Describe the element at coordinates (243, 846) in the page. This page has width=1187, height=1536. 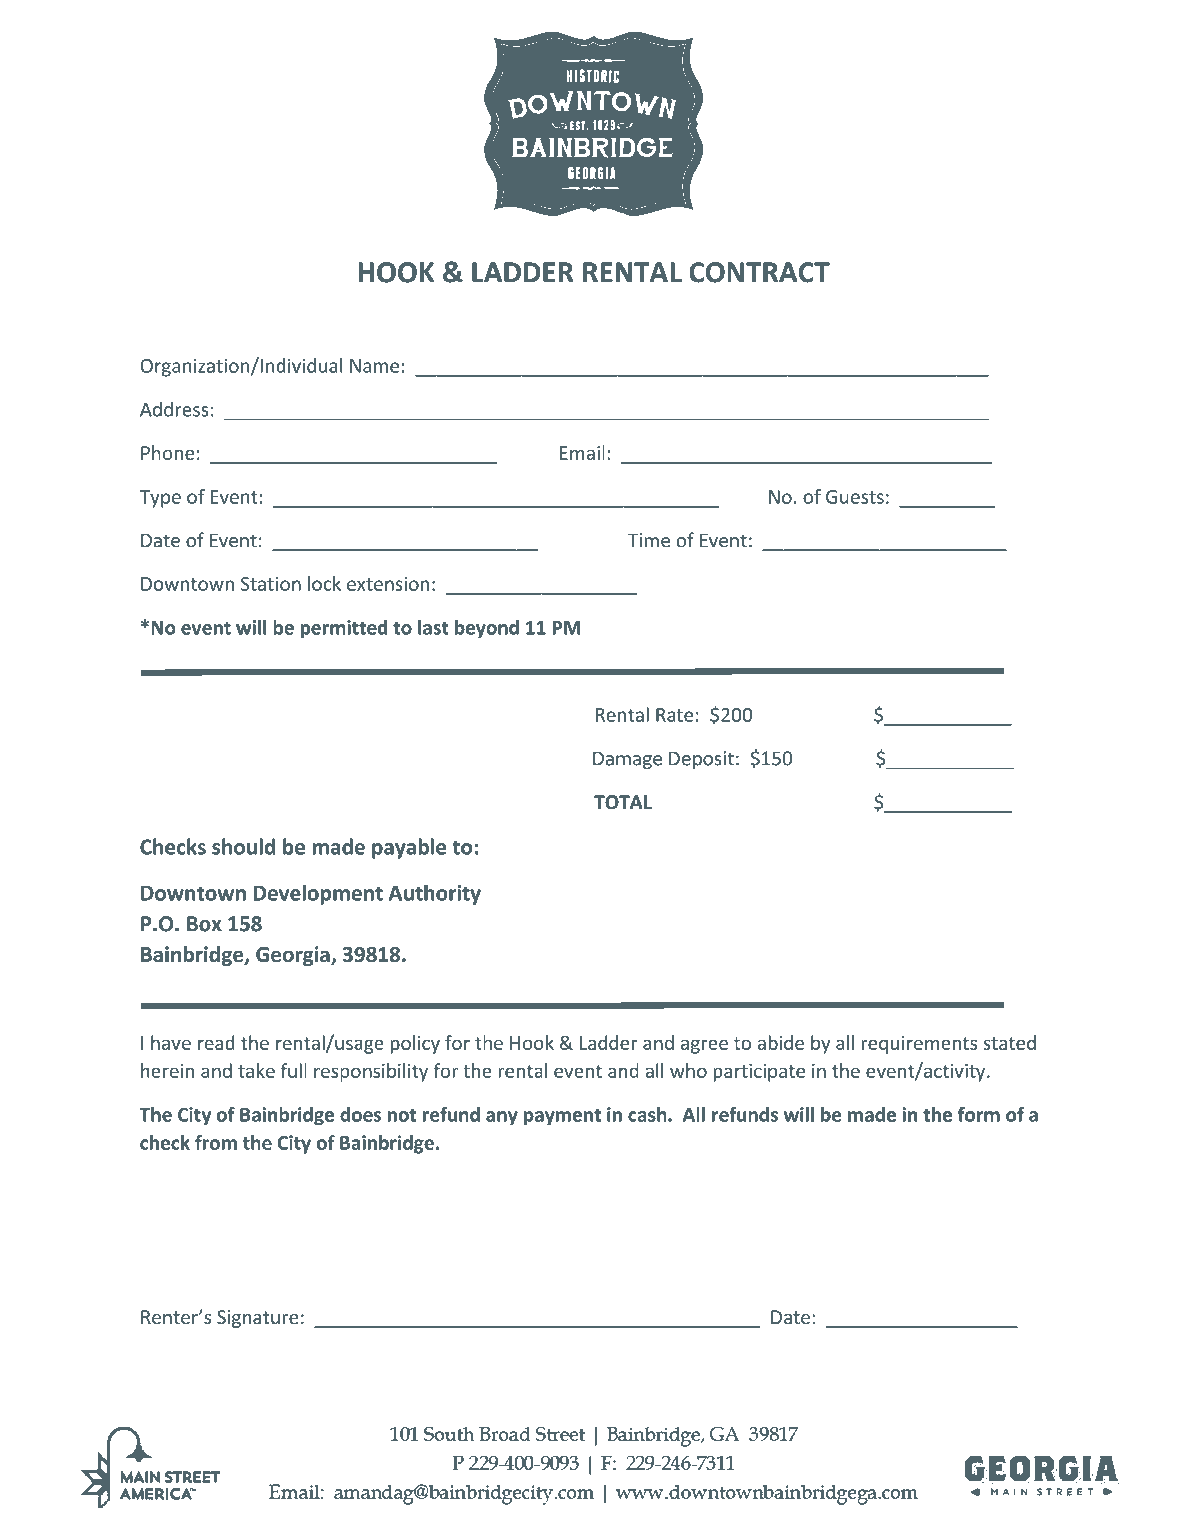
I see `should` at that location.
